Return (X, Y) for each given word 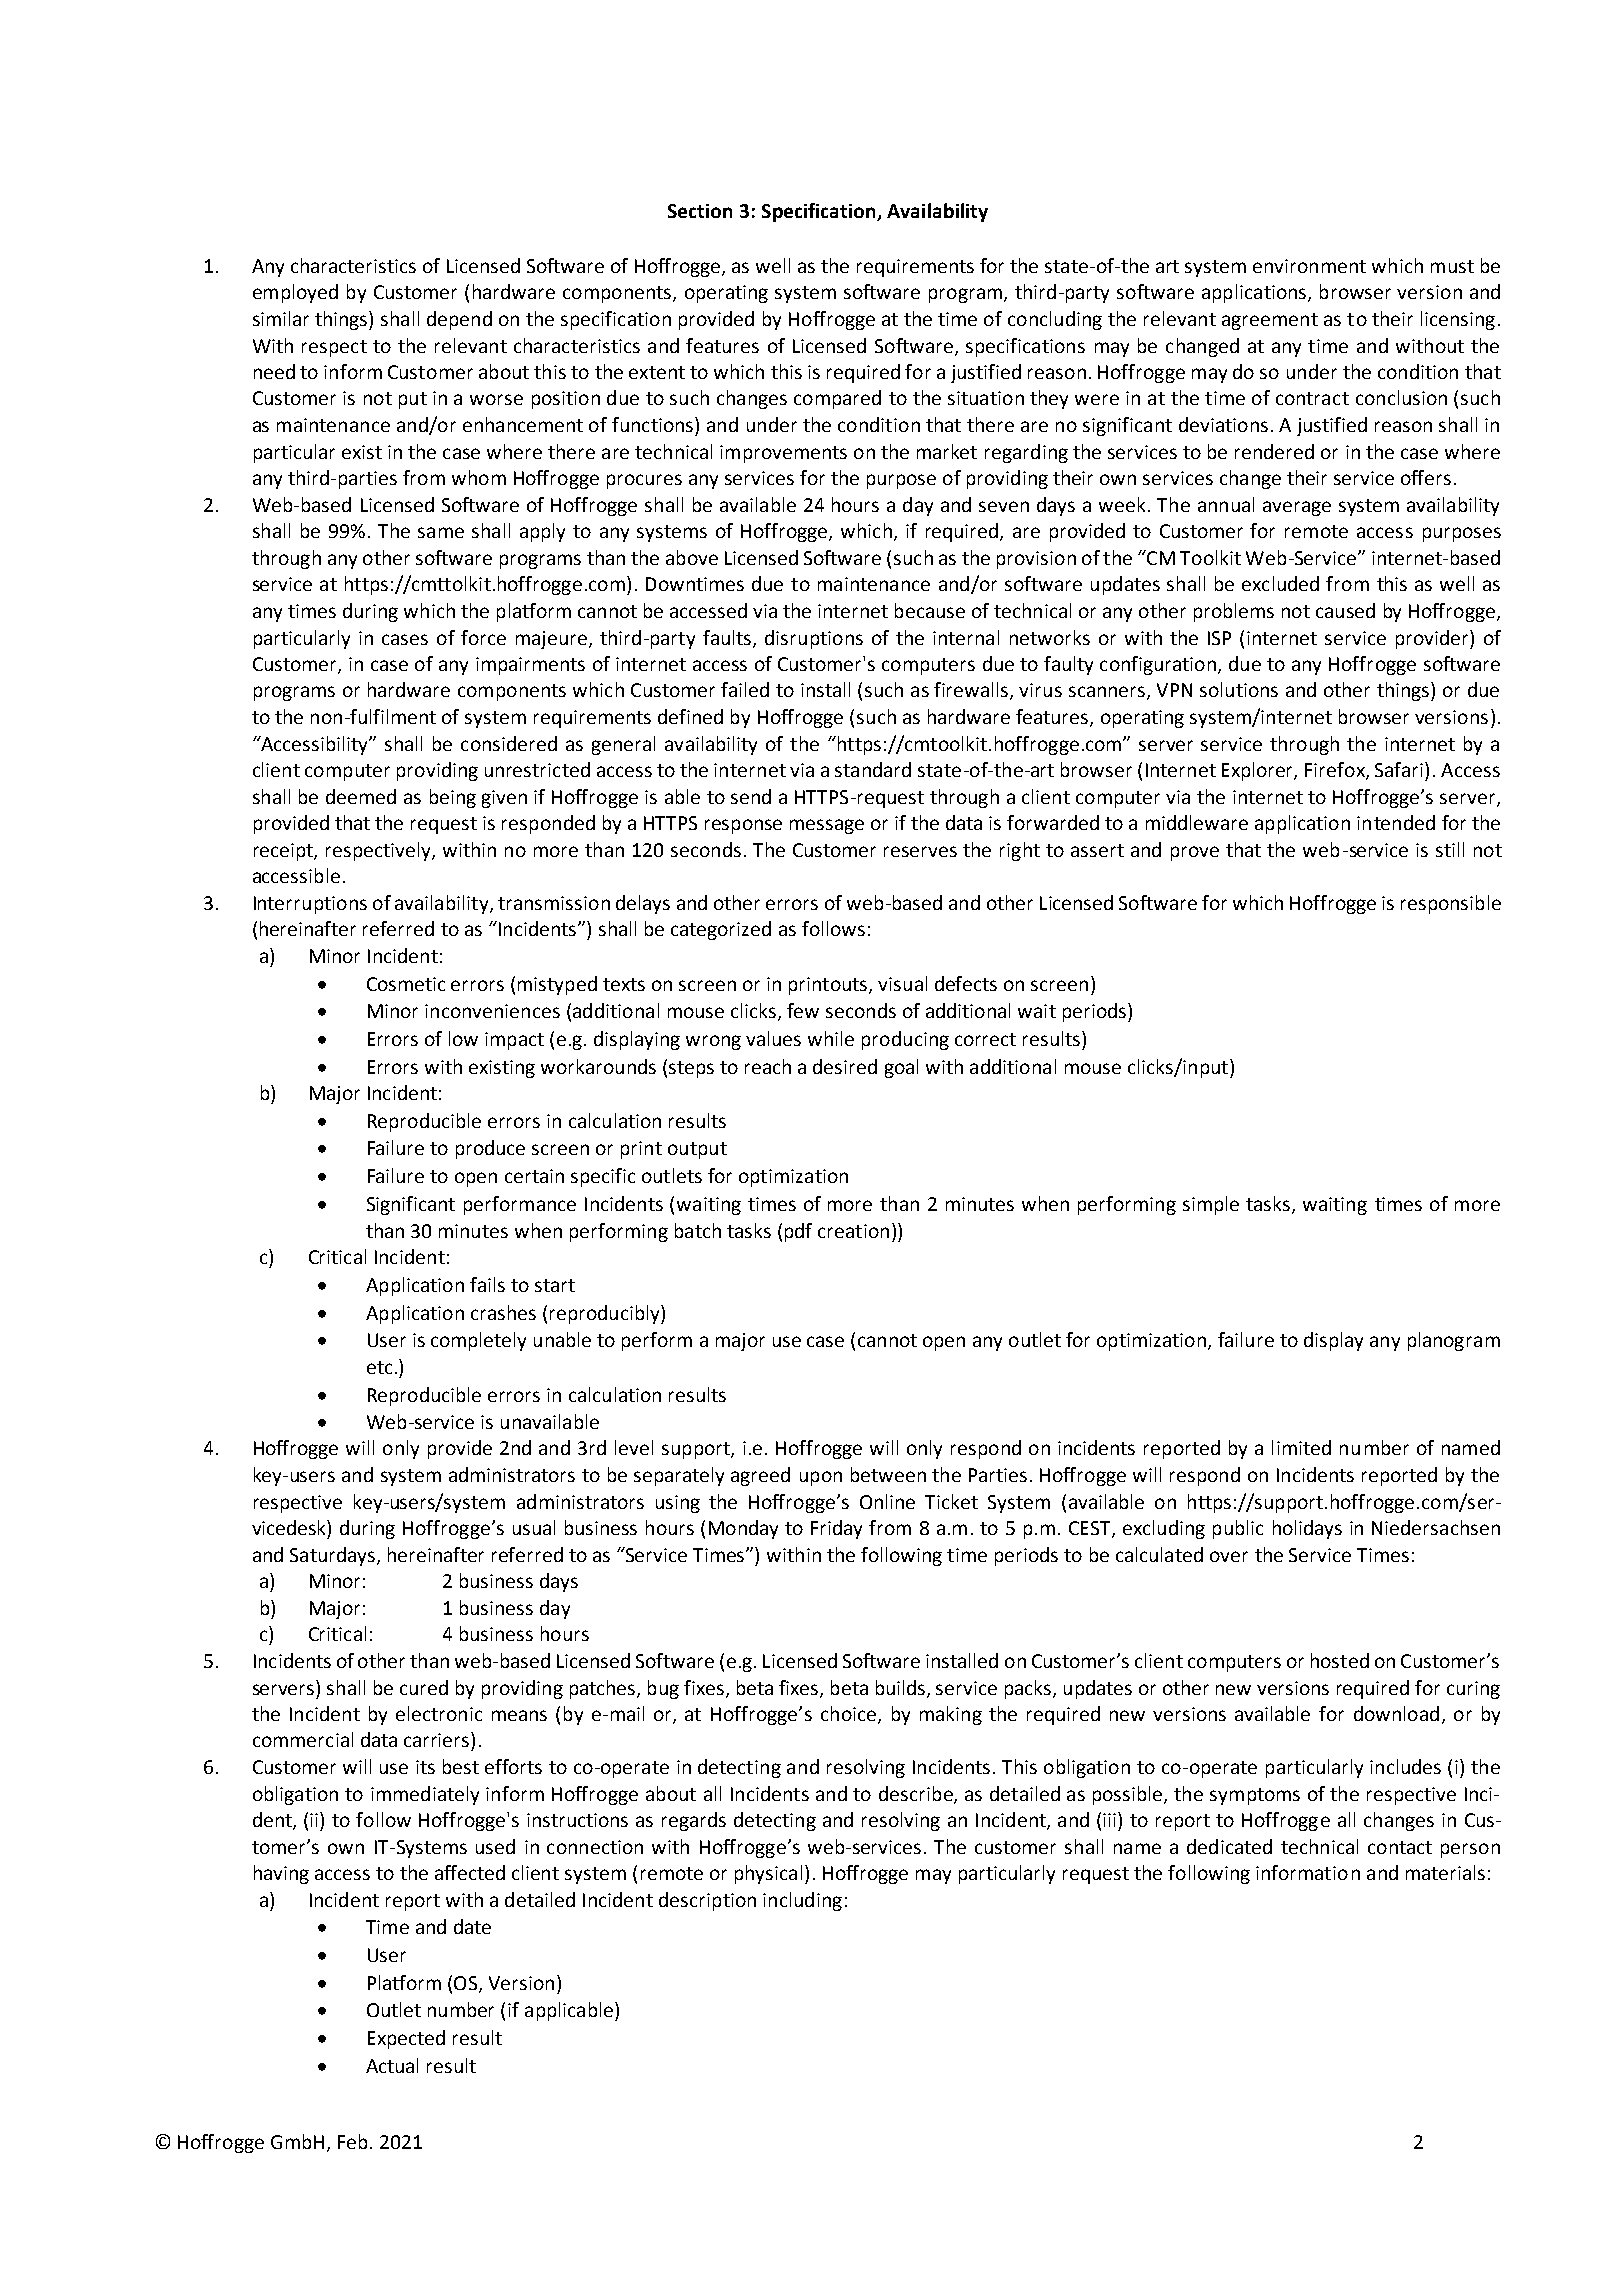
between (888, 1474)
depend (459, 320)
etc (379, 1367)
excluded (1280, 583)
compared (837, 399)
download (1396, 1713)
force (483, 637)
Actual (392, 2065)
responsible (1451, 904)
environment (1309, 266)
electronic (439, 1713)
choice (850, 1715)
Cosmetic (406, 984)
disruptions (814, 639)
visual (902, 983)
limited (1301, 1447)
